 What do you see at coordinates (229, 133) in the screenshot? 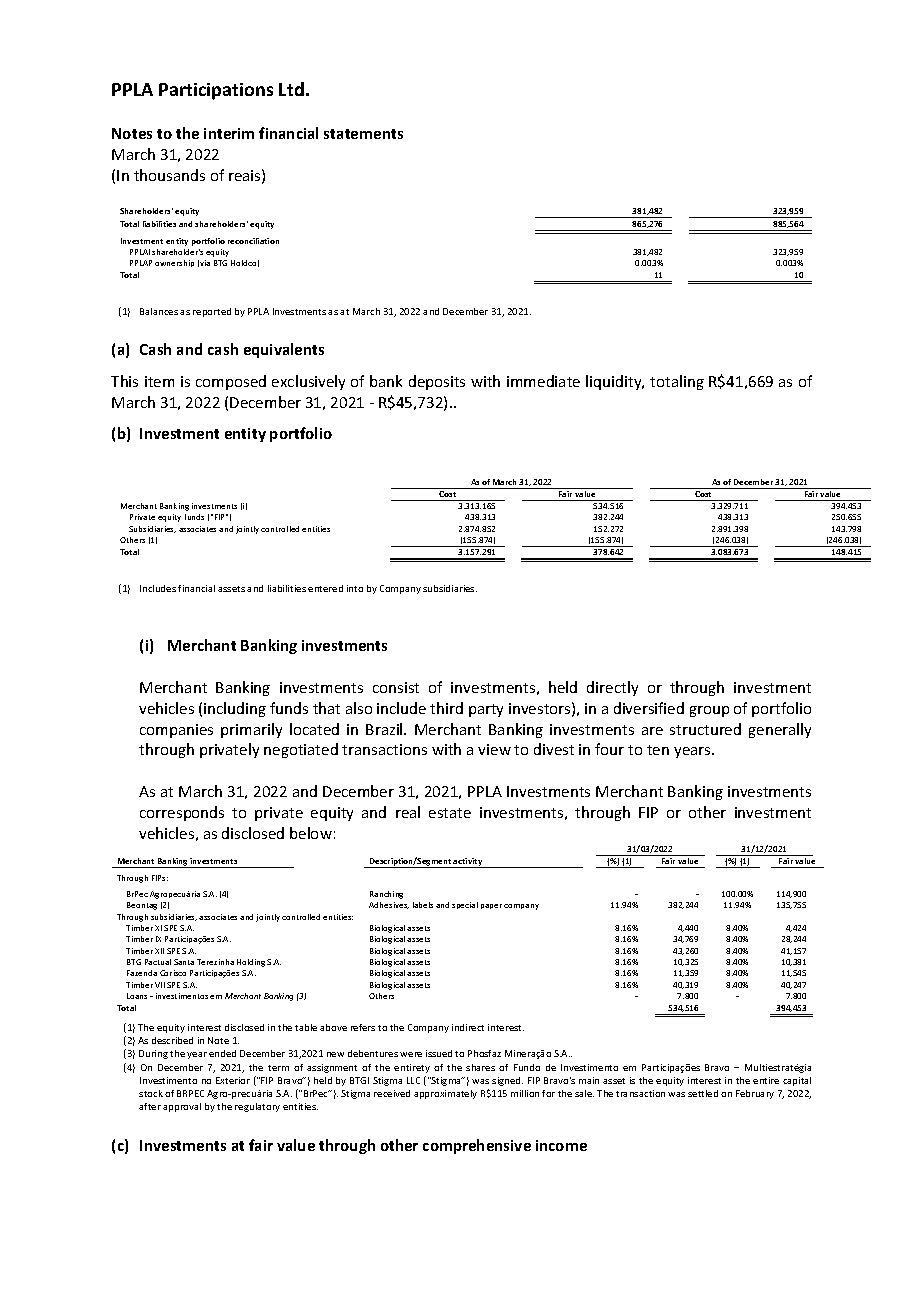
I see `interim` at bounding box center [229, 133].
